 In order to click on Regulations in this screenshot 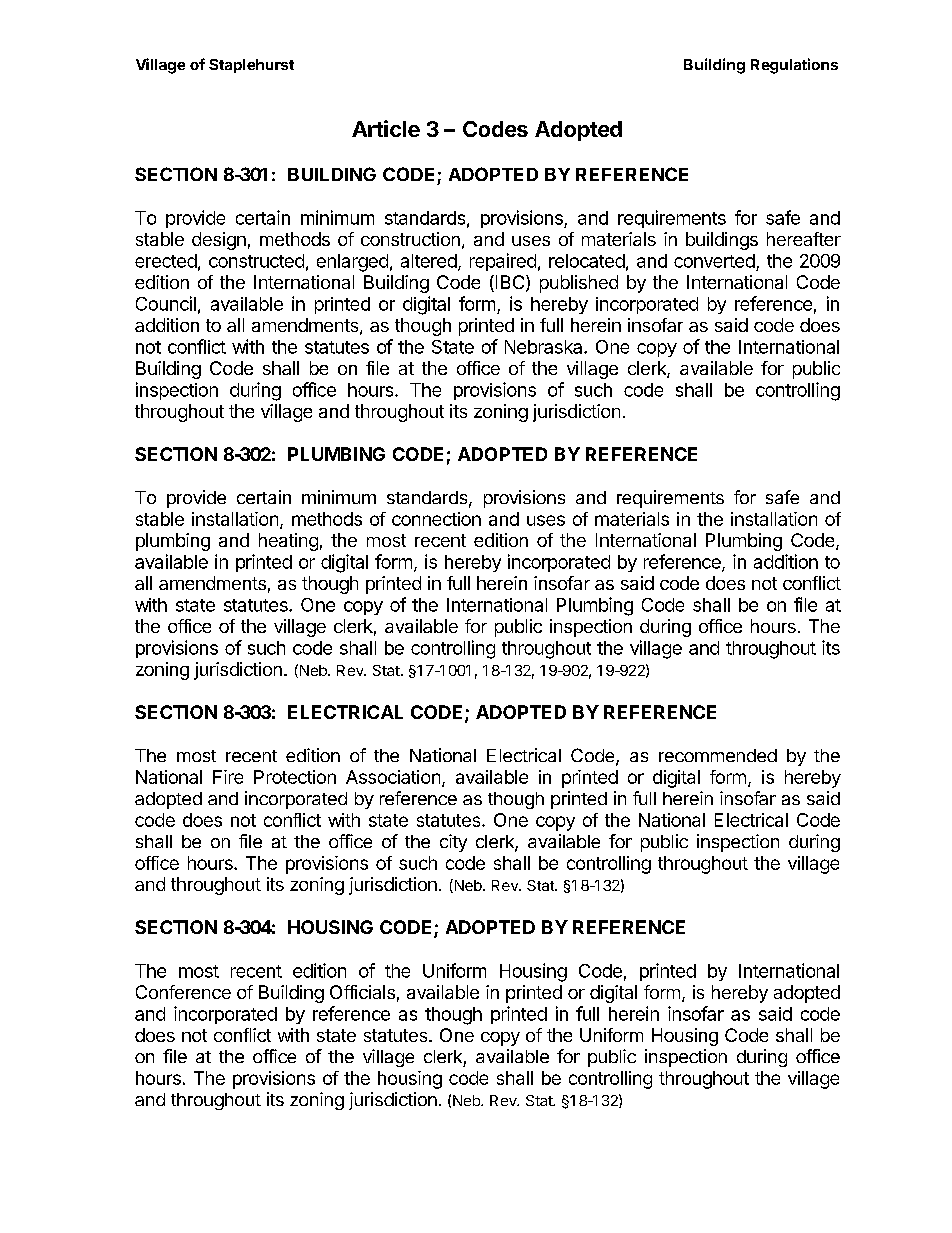, I will do `click(794, 66)`.
